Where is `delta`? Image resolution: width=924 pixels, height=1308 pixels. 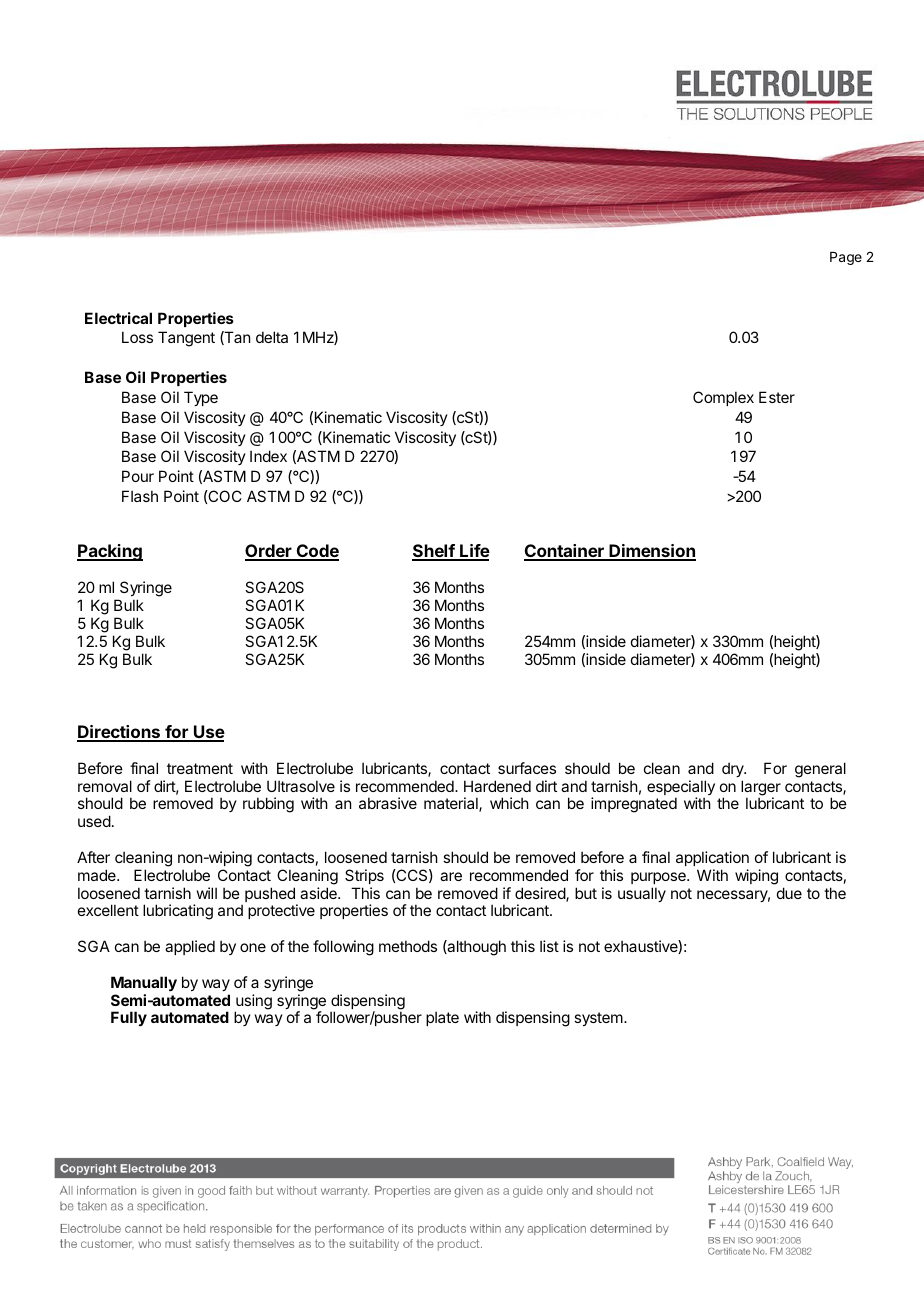
delta is located at coordinates (272, 337).
